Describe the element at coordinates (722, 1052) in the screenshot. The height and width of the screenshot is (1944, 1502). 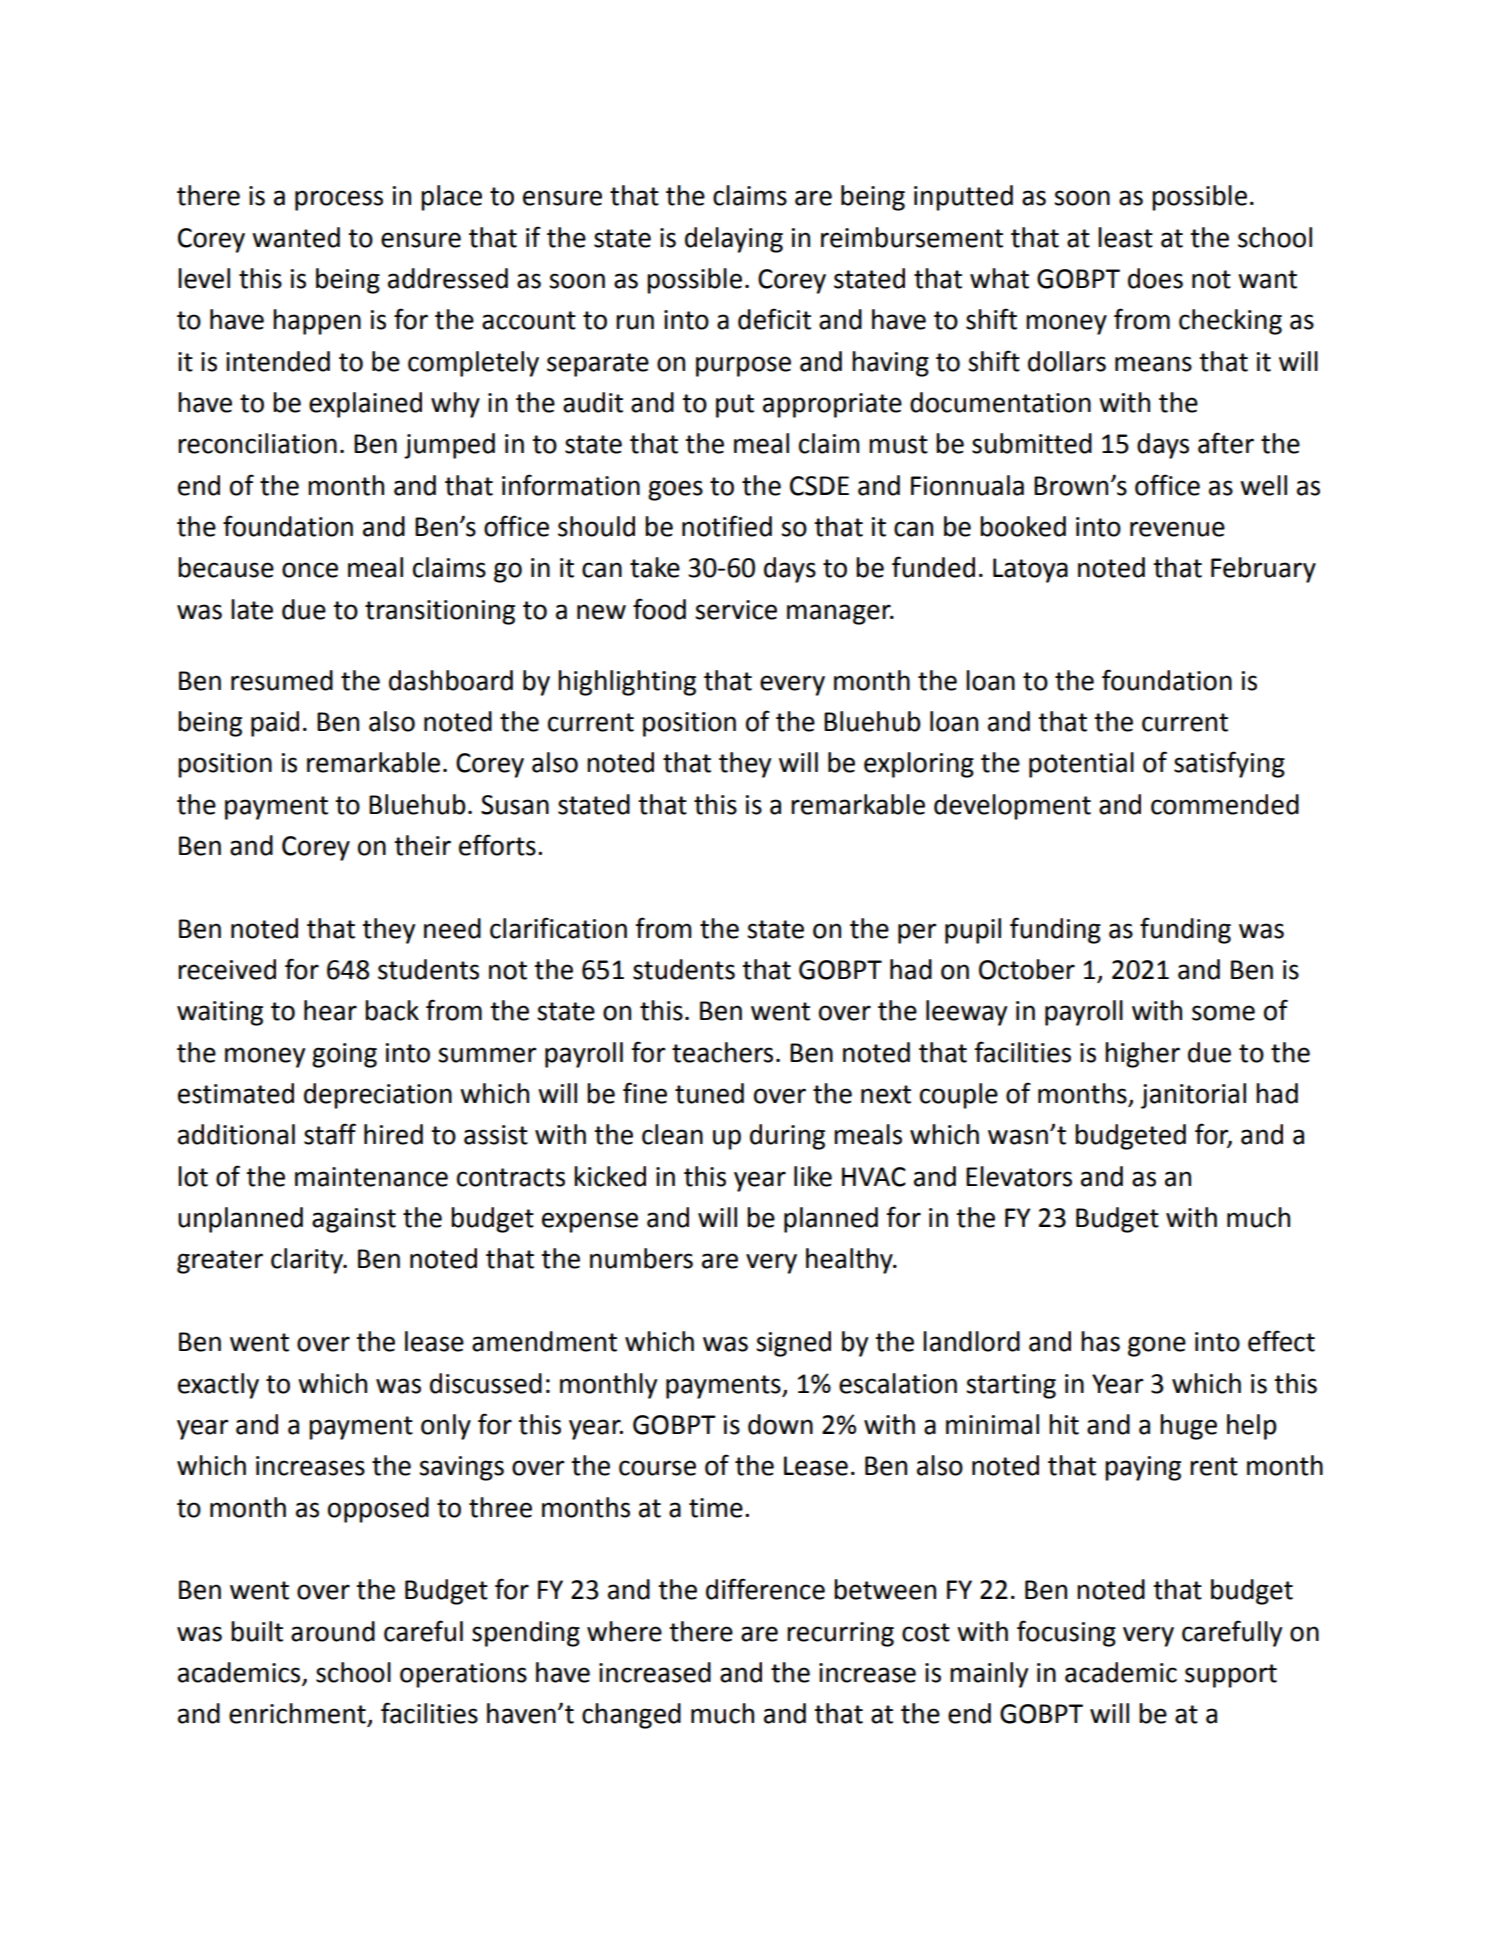
I see `teachers` at that location.
